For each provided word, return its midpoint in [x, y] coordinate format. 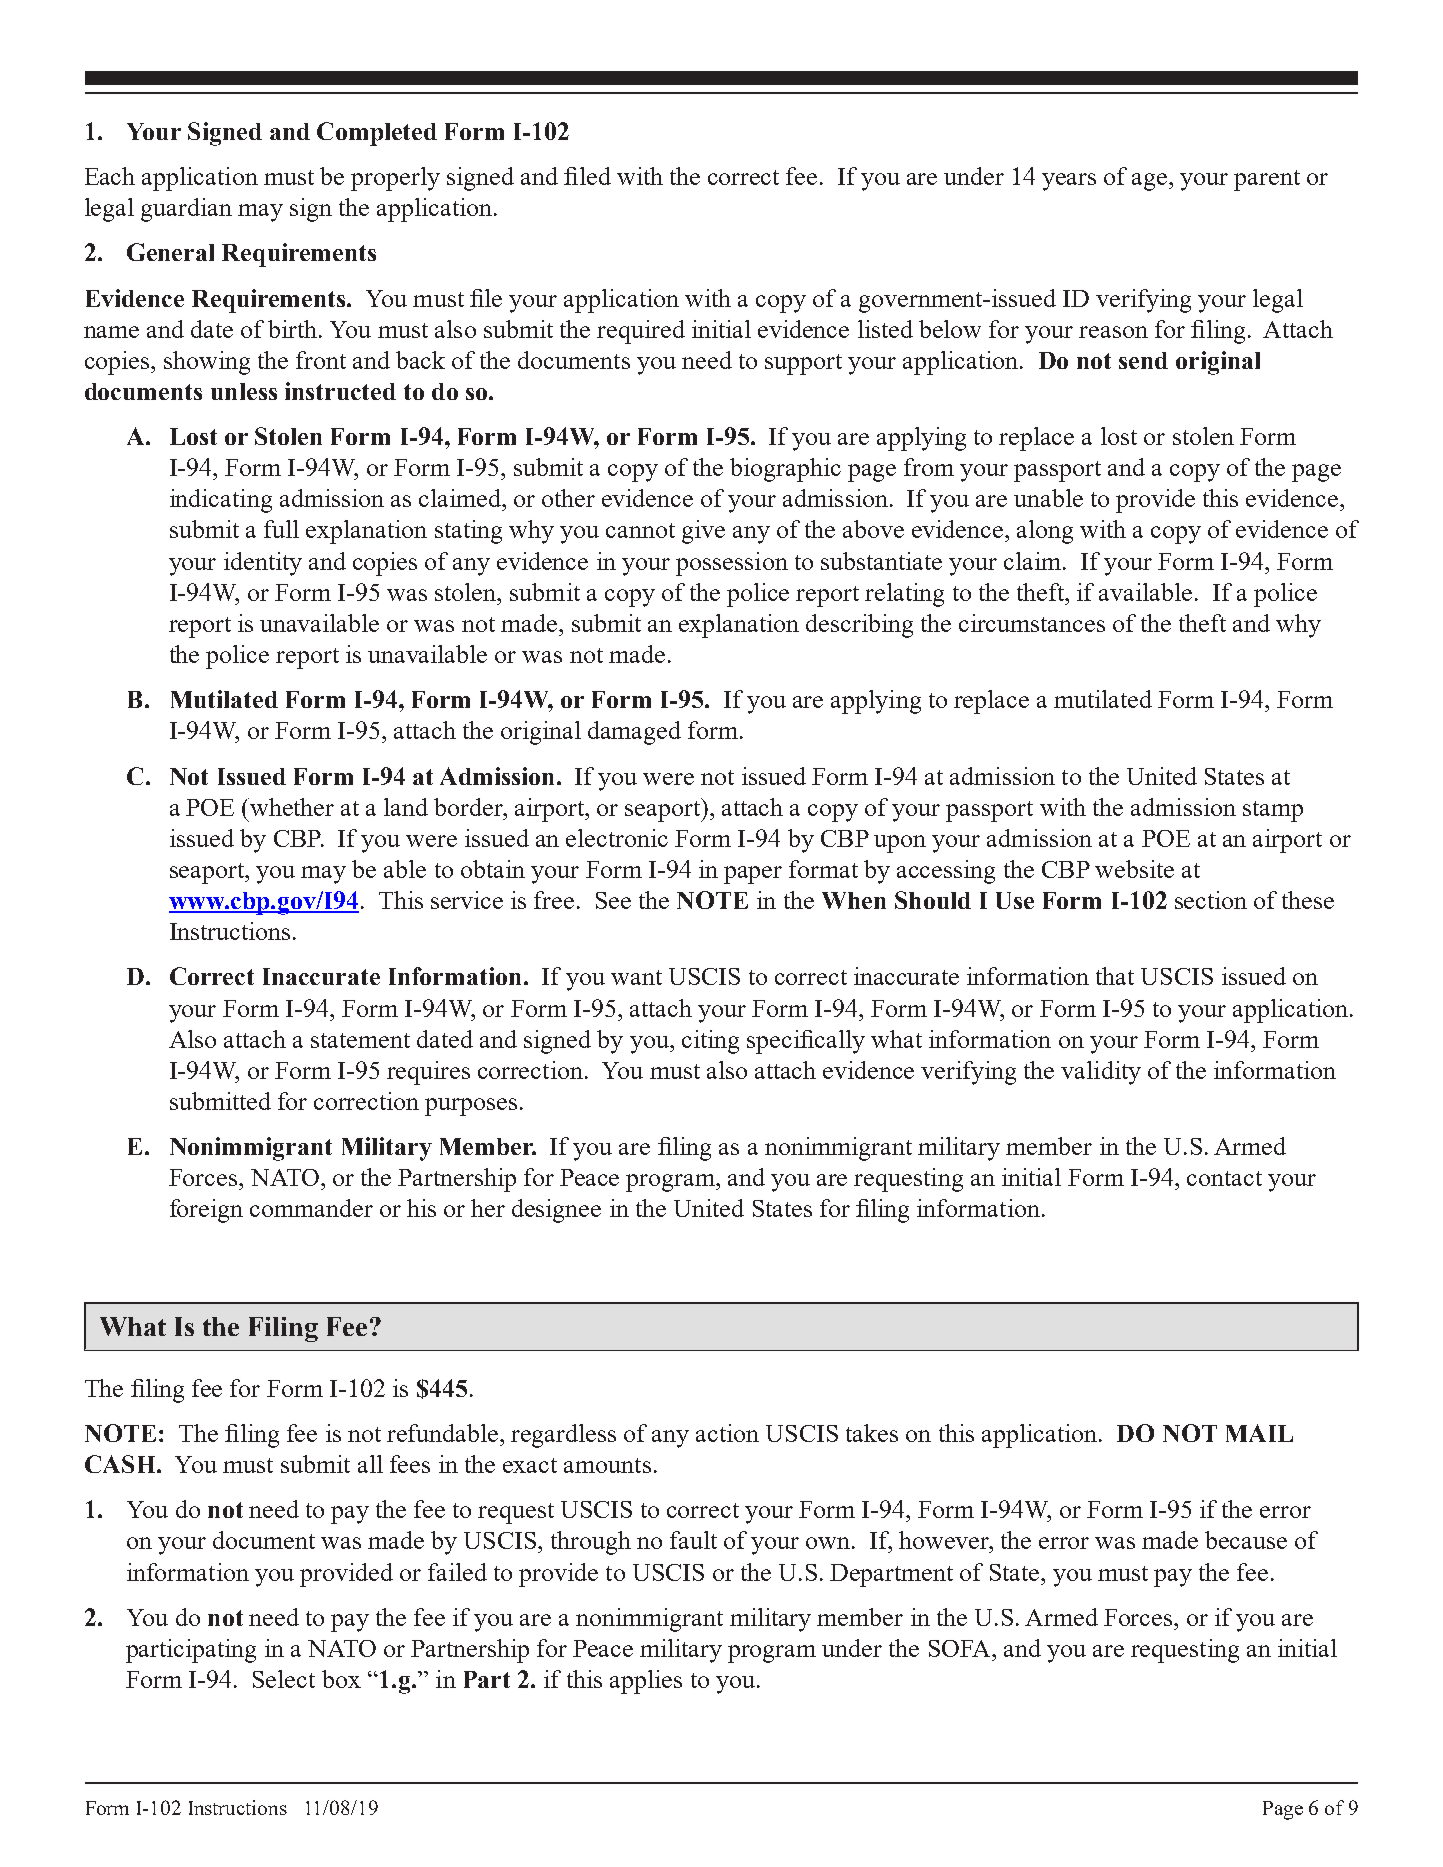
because [1246, 1540]
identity [263, 564]
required [641, 332]
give [703, 532]
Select [284, 1679]
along [1045, 532]
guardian [186, 210]
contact [1224, 1178]
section [1211, 900]
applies [646, 1682]
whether [292, 807]
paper [753, 875]
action [727, 1433]
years [1069, 182]
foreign [206, 1211]
